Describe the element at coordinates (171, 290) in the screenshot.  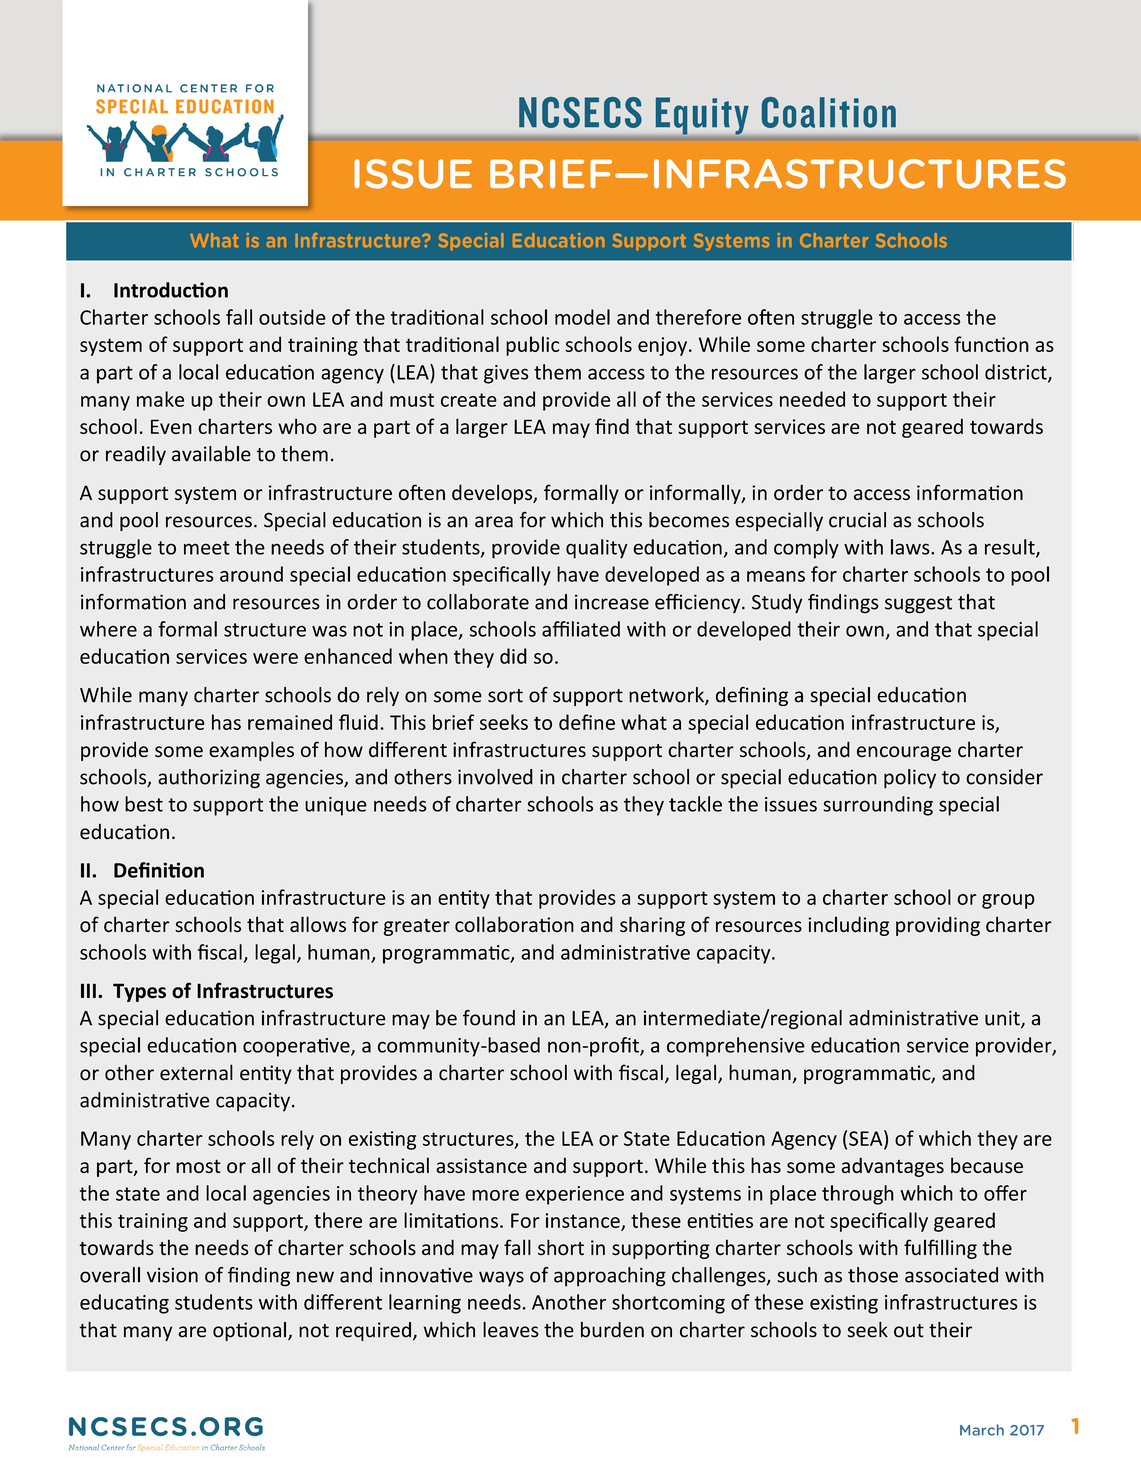
I see `Introduction` at that location.
